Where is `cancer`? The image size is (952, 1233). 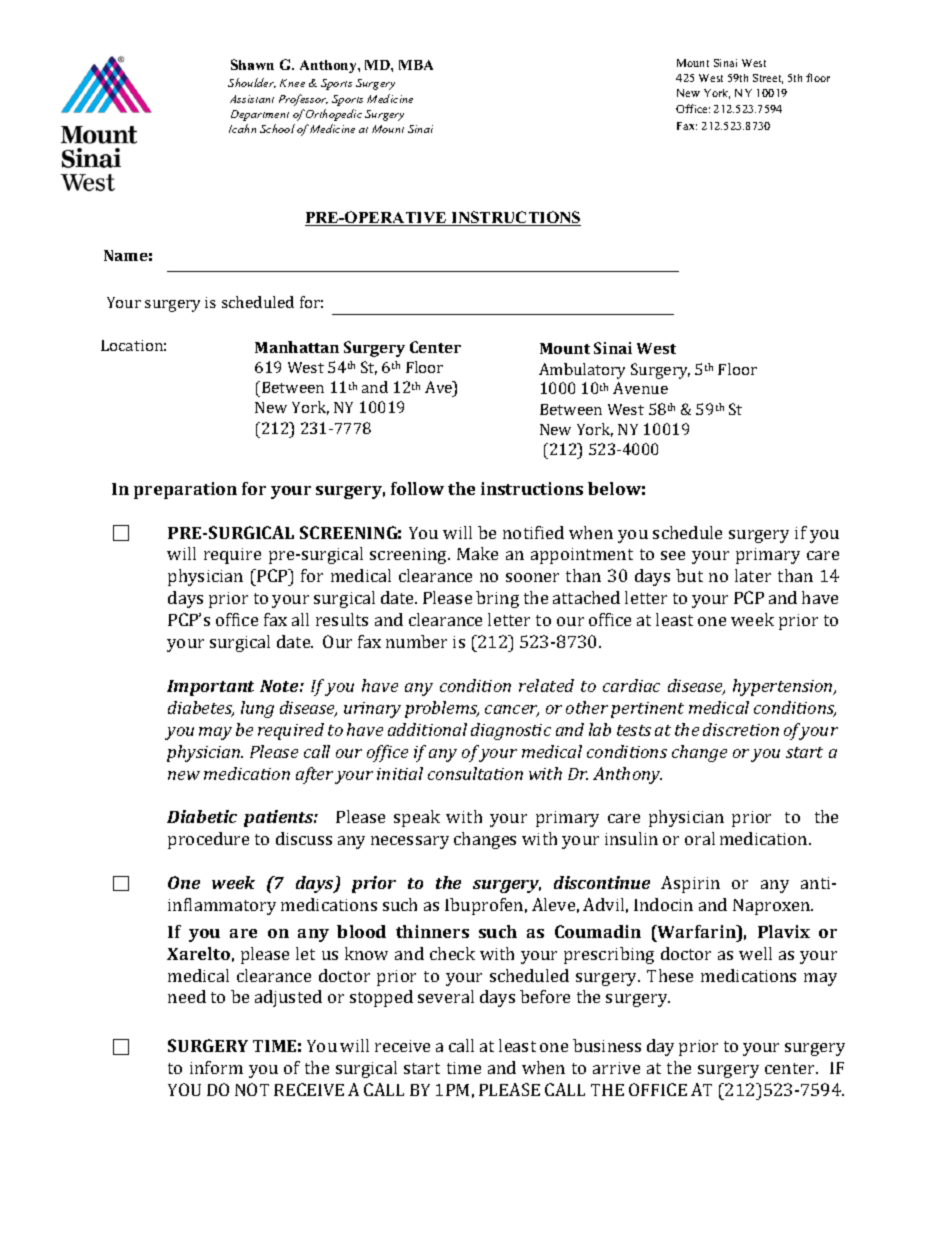
cancer is located at coordinates (512, 711).
